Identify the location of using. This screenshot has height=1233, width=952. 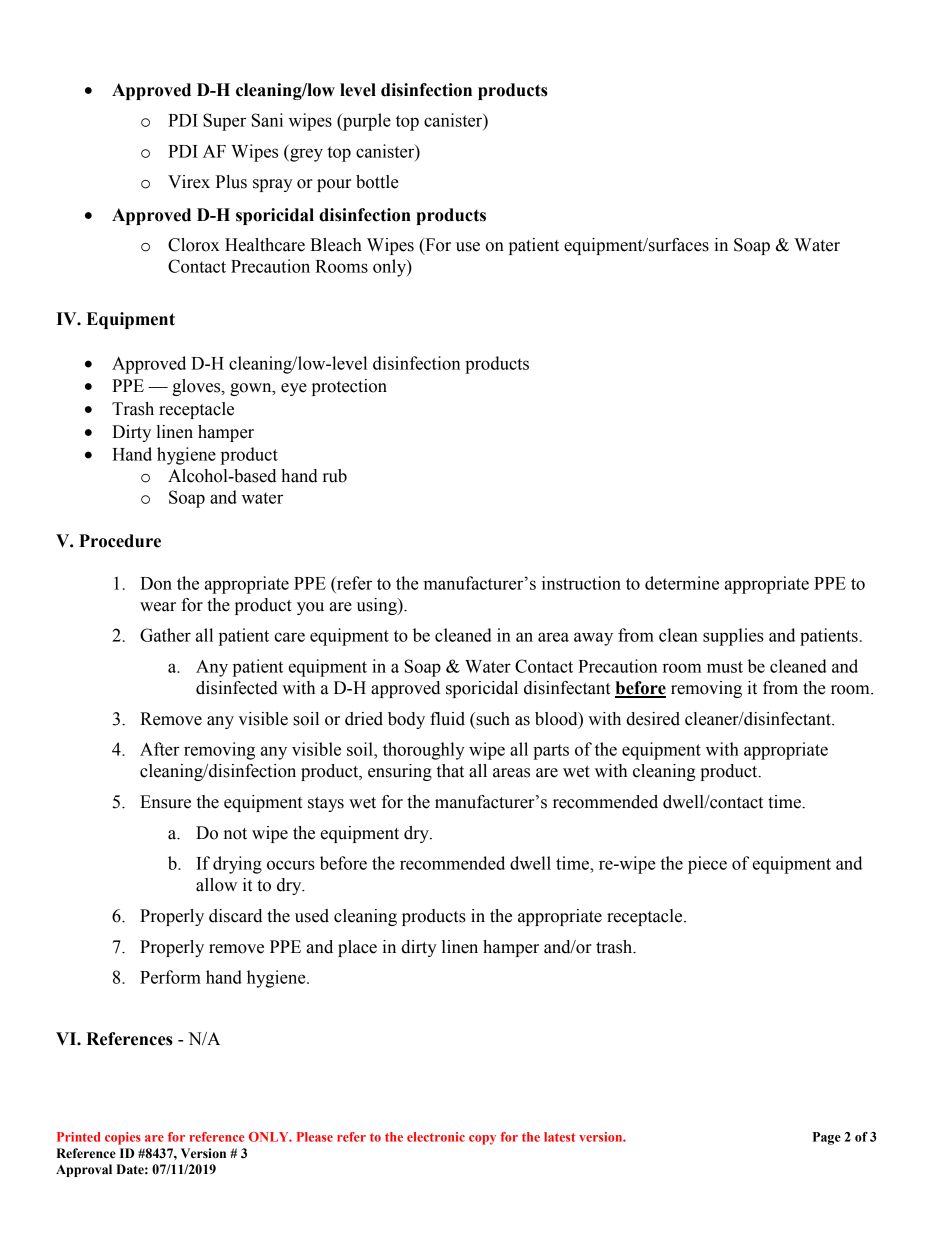
(378, 606).
